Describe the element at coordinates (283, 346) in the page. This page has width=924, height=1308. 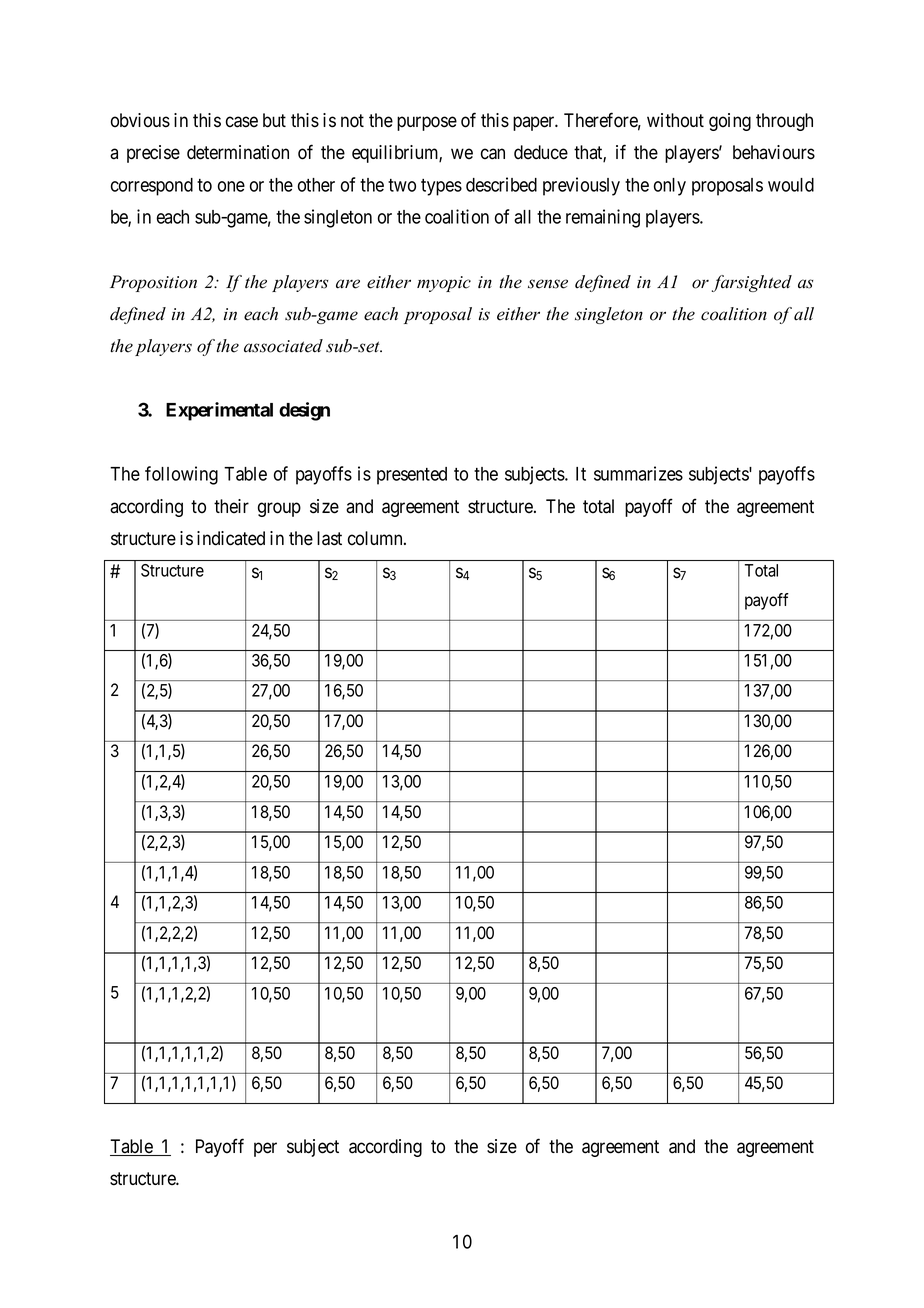
I see `associated` at that location.
